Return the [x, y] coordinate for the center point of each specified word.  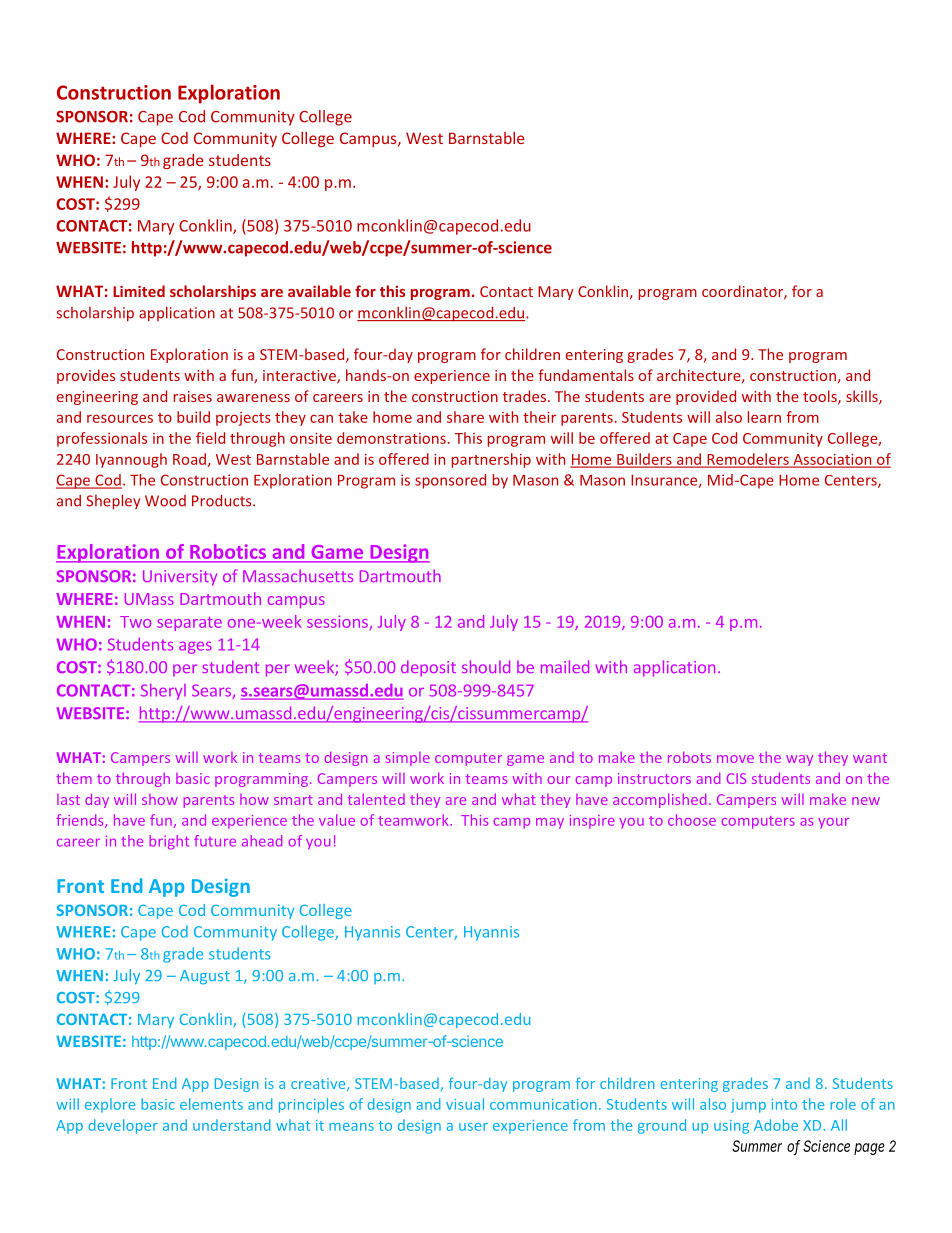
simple [408, 759]
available [319, 291]
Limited [139, 291]
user [473, 1127]
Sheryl [163, 692]
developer [123, 1126]
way [799, 760]
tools [821, 397]
